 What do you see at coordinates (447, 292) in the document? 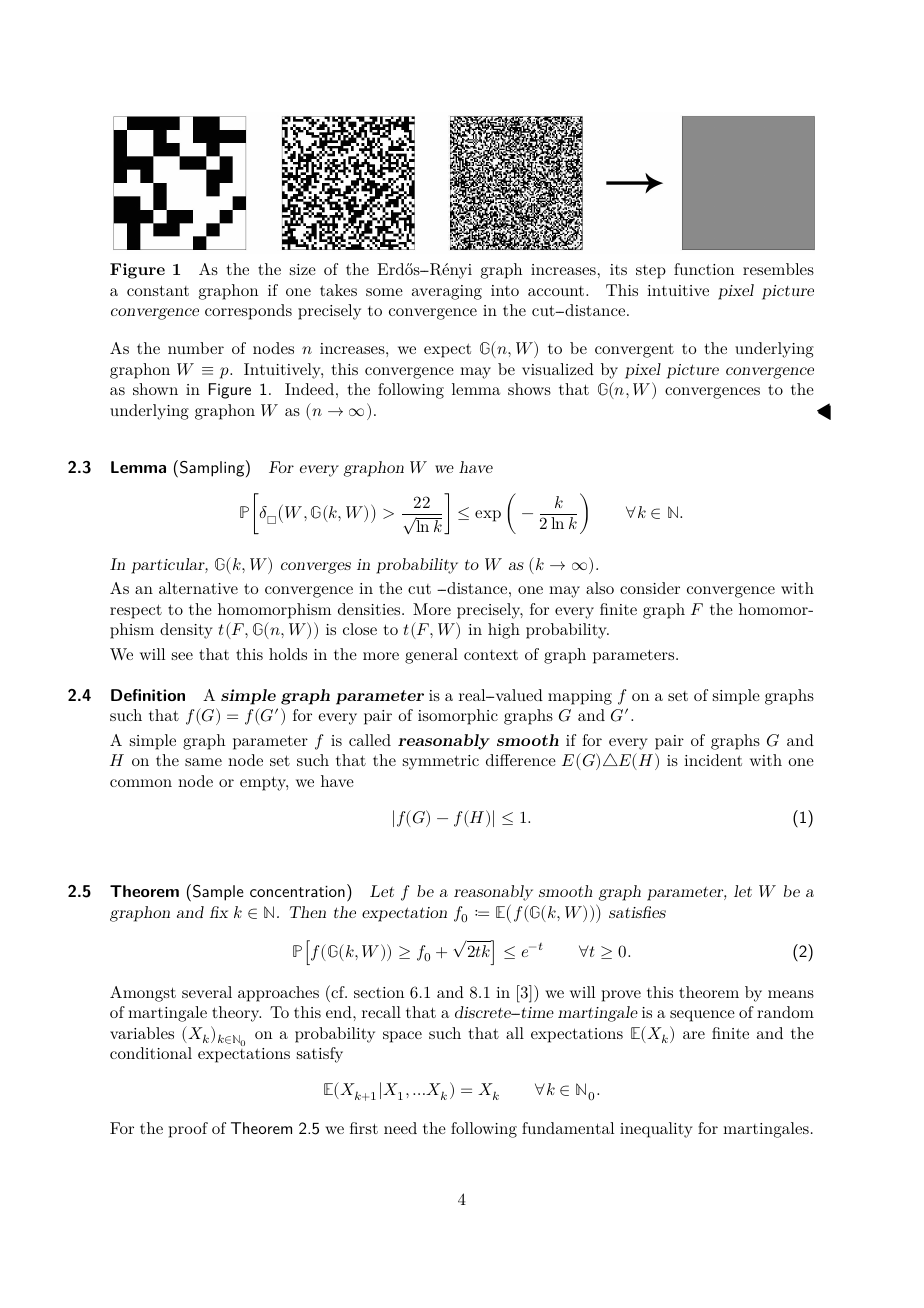
I see `averaging` at bounding box center [447, 292].
